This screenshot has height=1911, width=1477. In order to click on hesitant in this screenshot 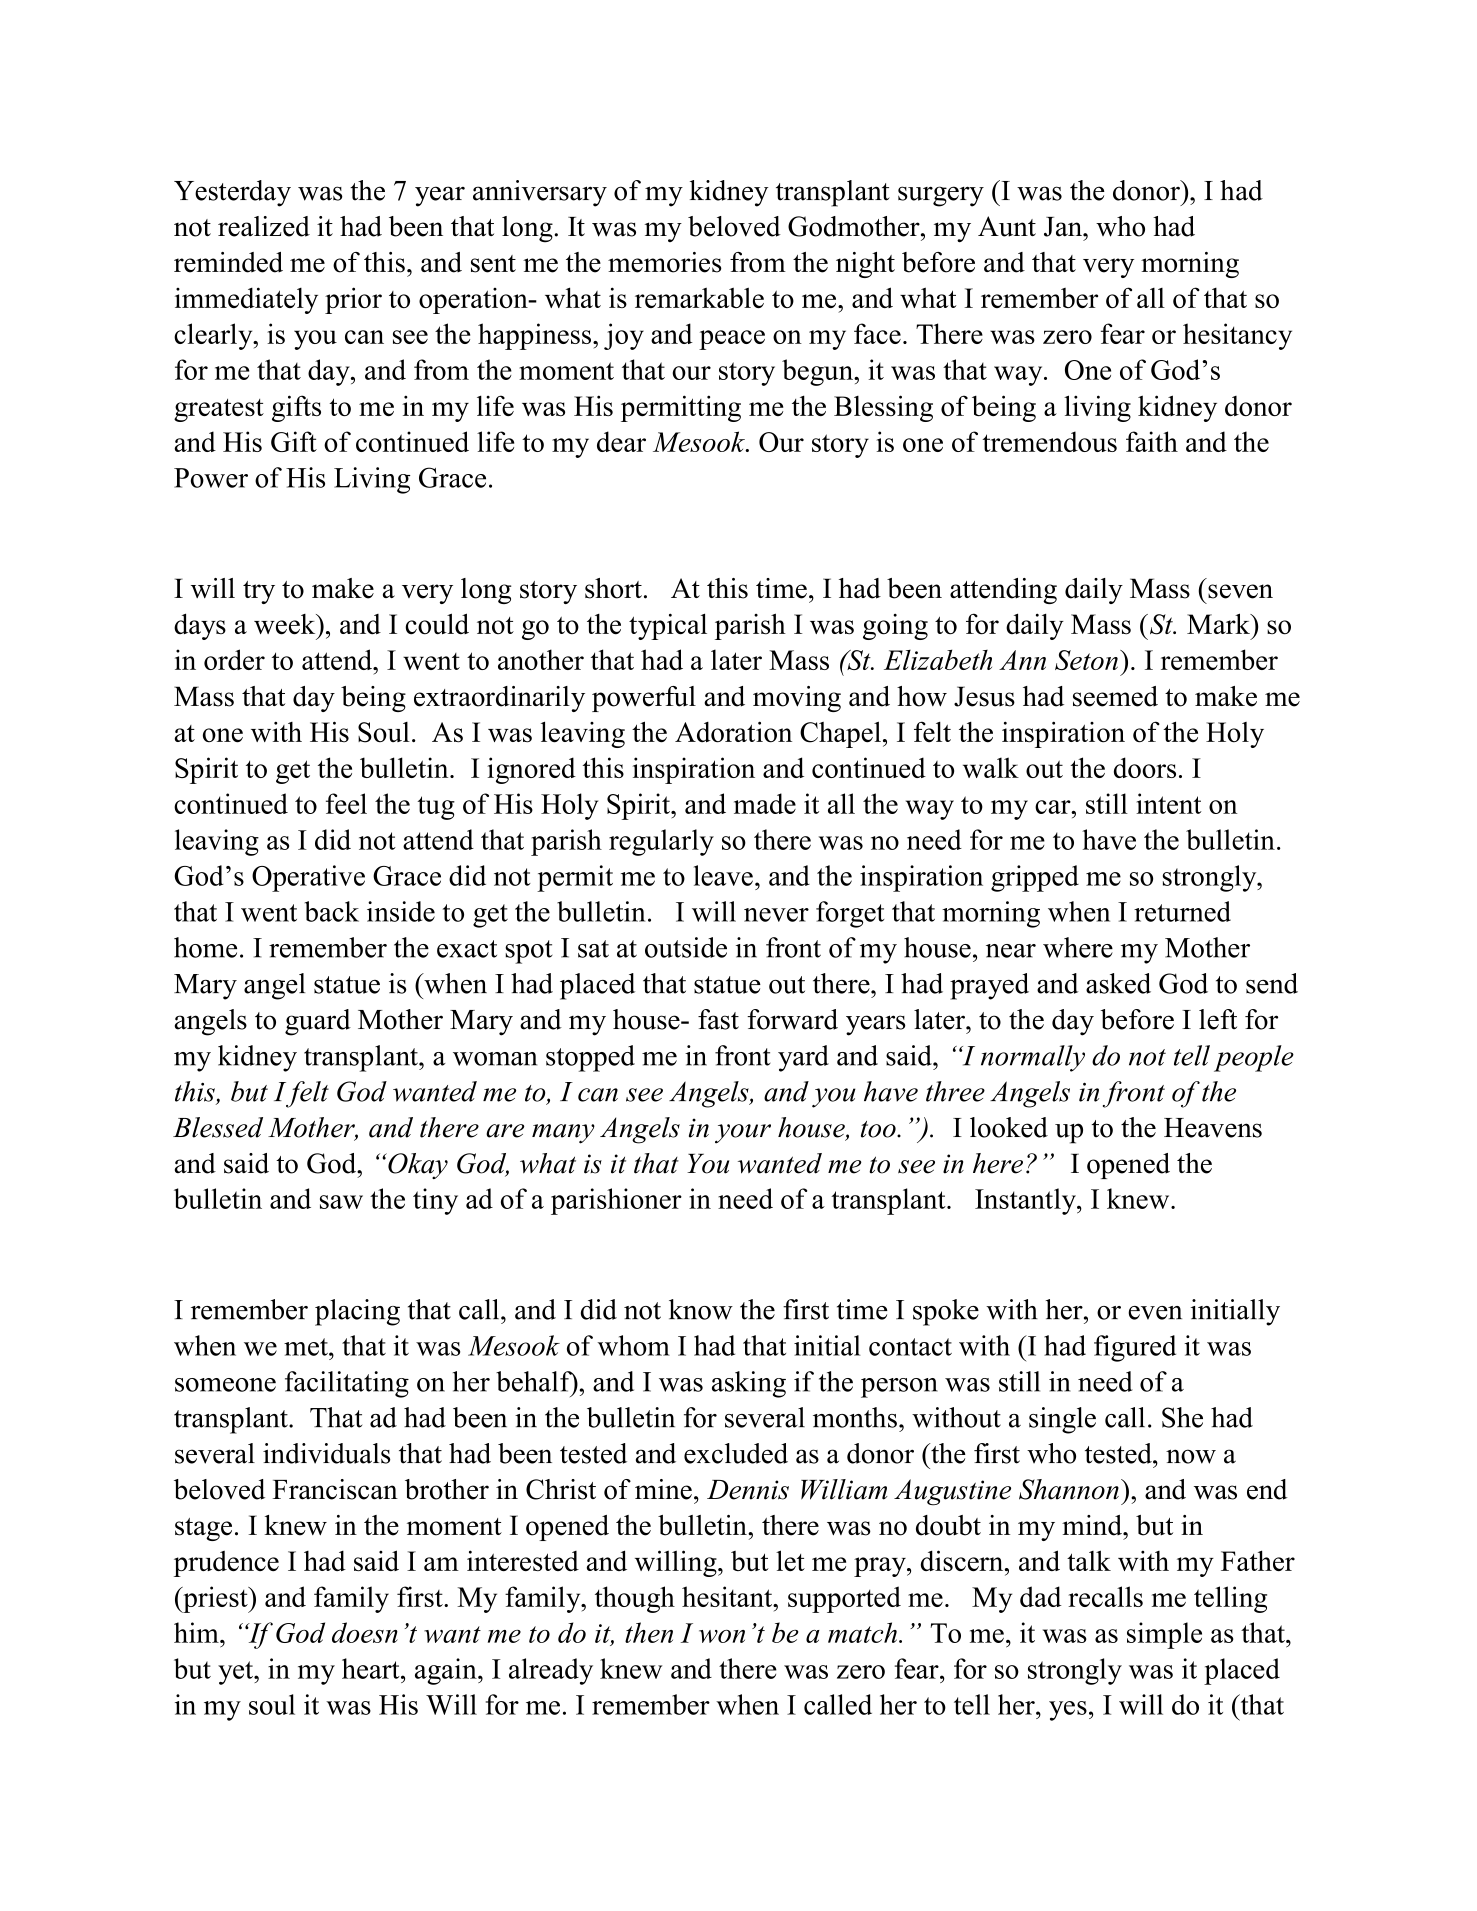, I will do `click(728, 1596)`.
